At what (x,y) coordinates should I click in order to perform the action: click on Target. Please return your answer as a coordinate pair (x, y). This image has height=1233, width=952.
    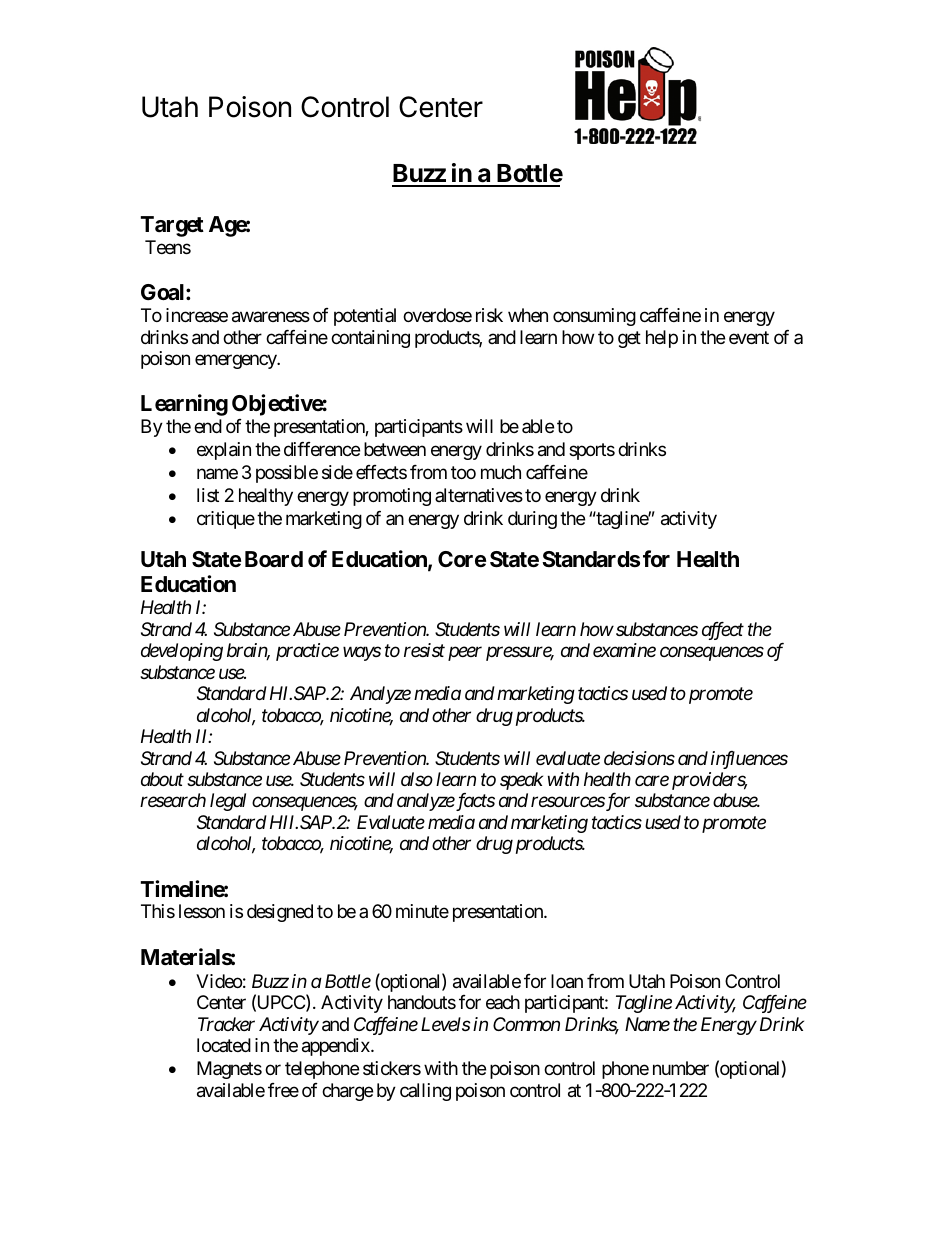
    Looking at the image, I should click on (172, 226).
